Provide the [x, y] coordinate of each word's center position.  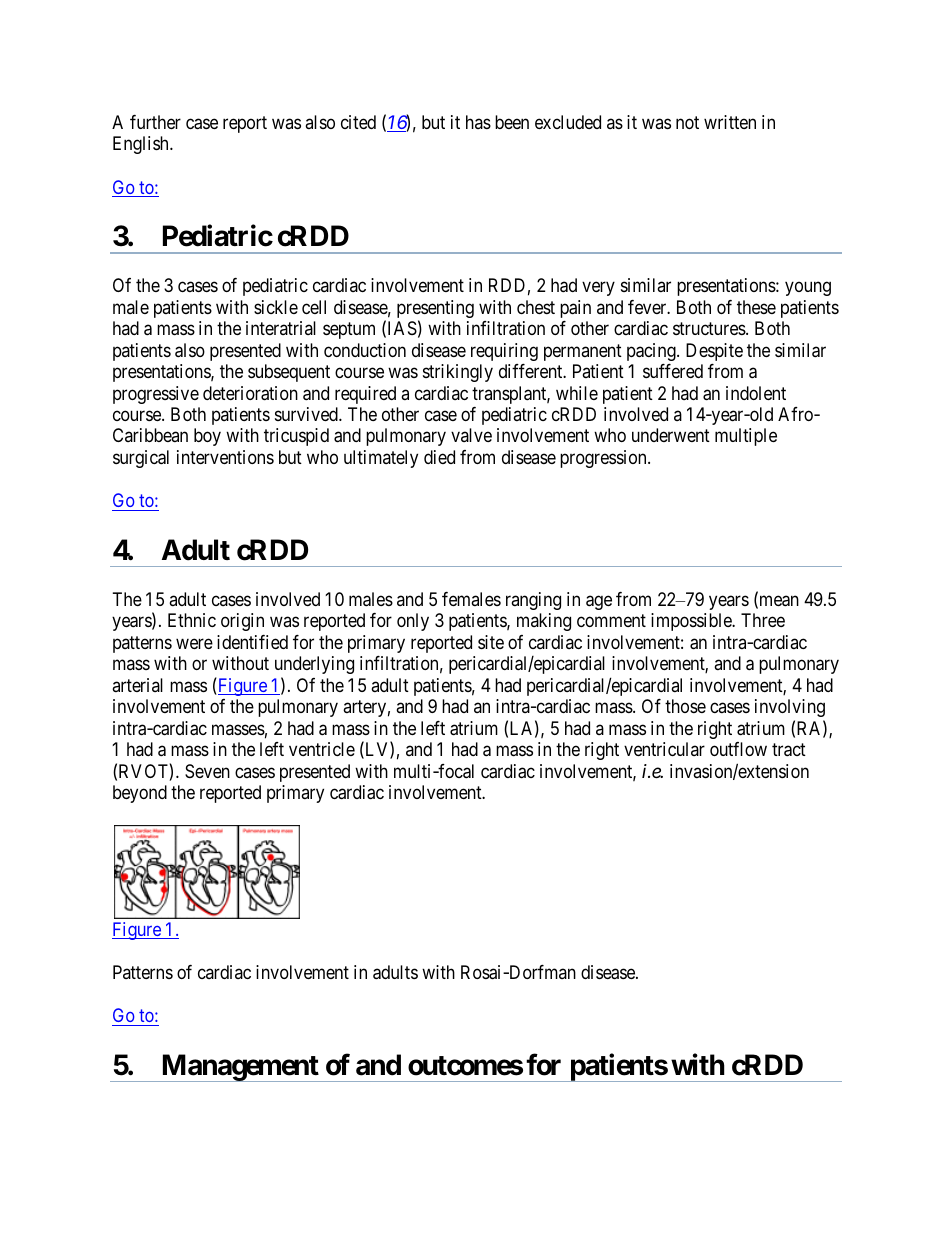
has [478, 122]
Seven [207, 771]
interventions [225, 457]
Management [240, 1068]
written [730, 122]
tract [789, 750]
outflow [738, 749]
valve [471, 435]
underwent [671, 435]
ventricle [322, 749]
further [155, 122]
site [491, 642]
